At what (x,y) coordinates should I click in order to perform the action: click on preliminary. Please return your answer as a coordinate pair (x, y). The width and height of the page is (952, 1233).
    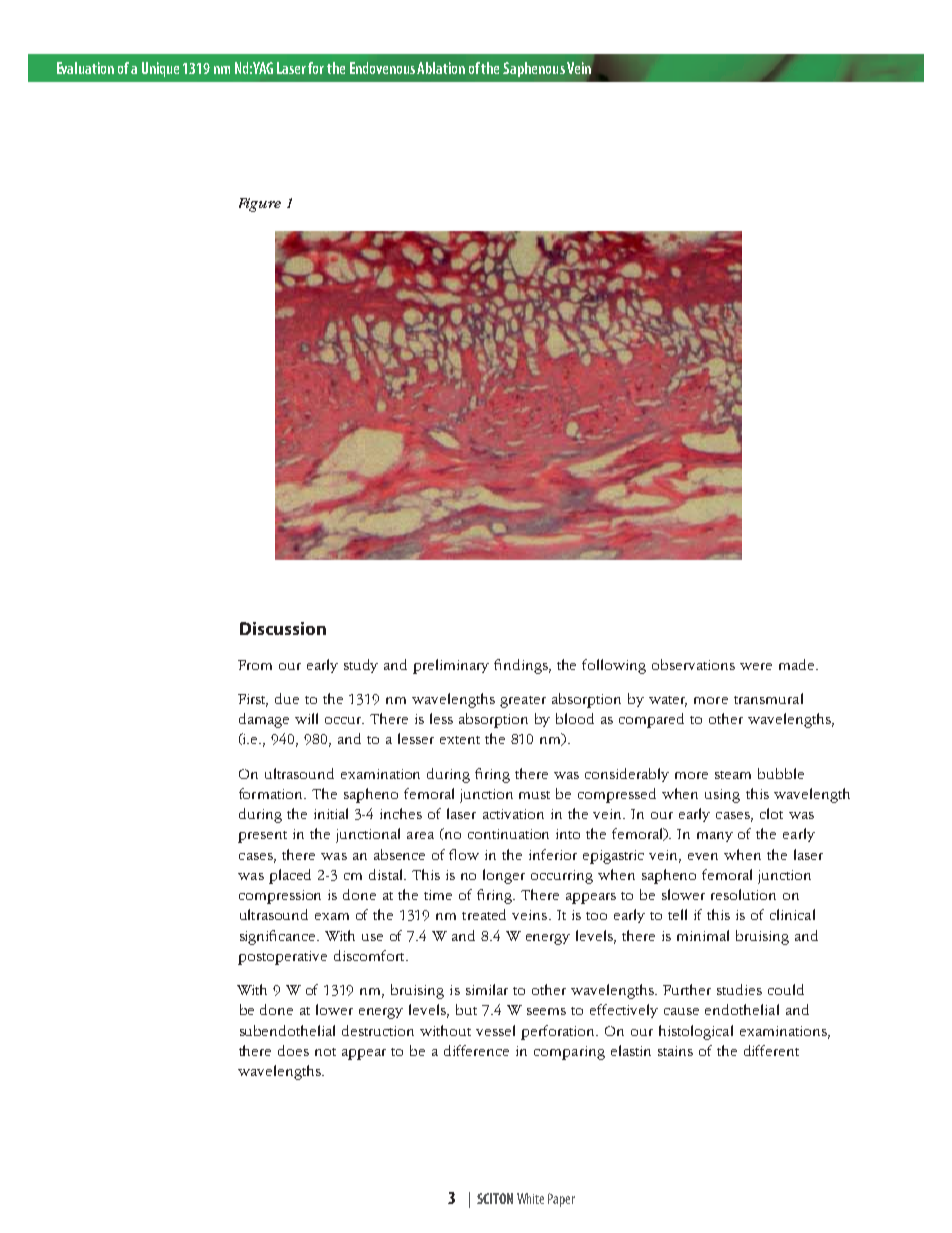
    Looking at the image, I should click on (451, 666).
